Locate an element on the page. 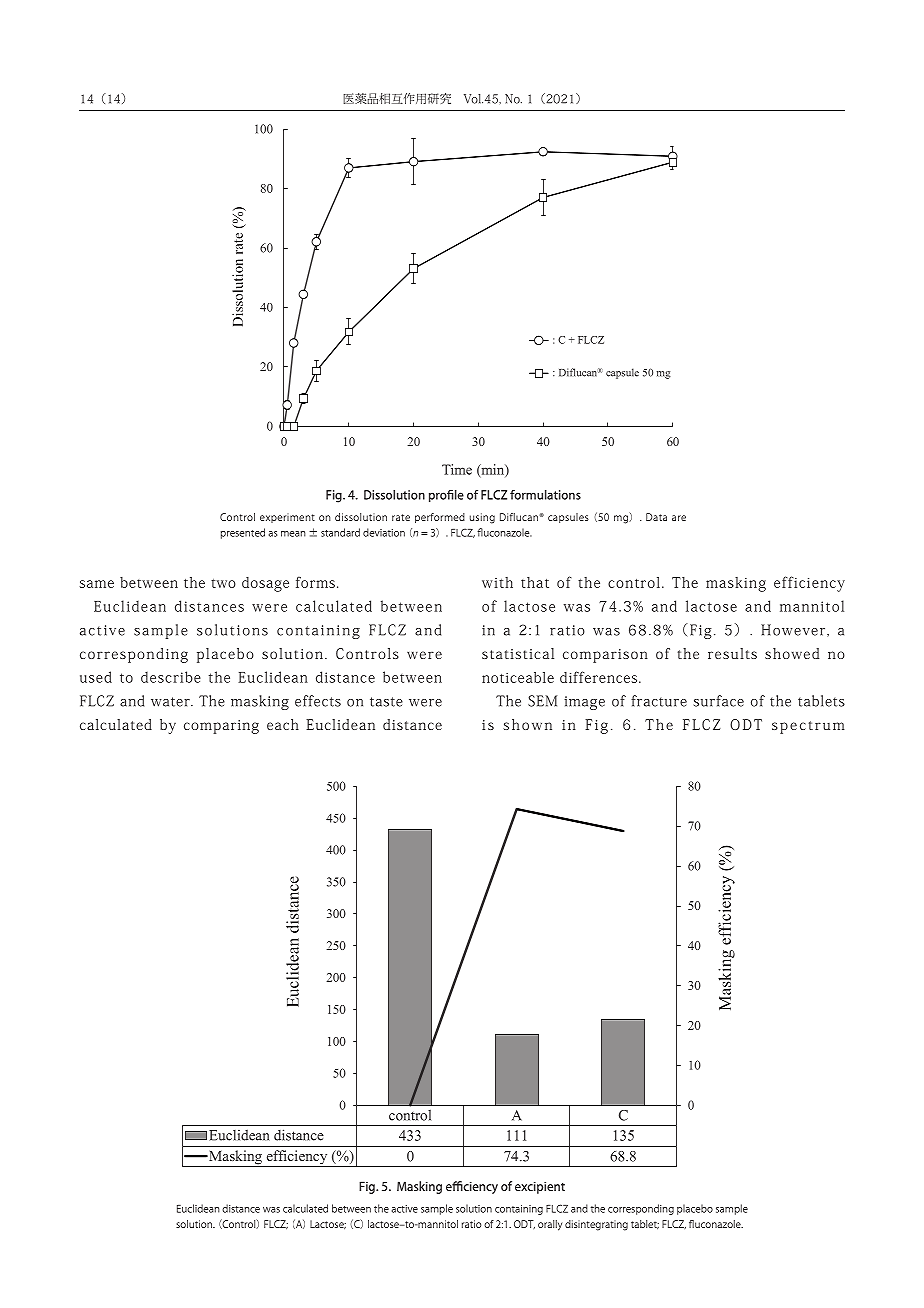 Image resolution: width=924 pixels, height=1308 pixels. profile is located at coordinates (446, 496).
